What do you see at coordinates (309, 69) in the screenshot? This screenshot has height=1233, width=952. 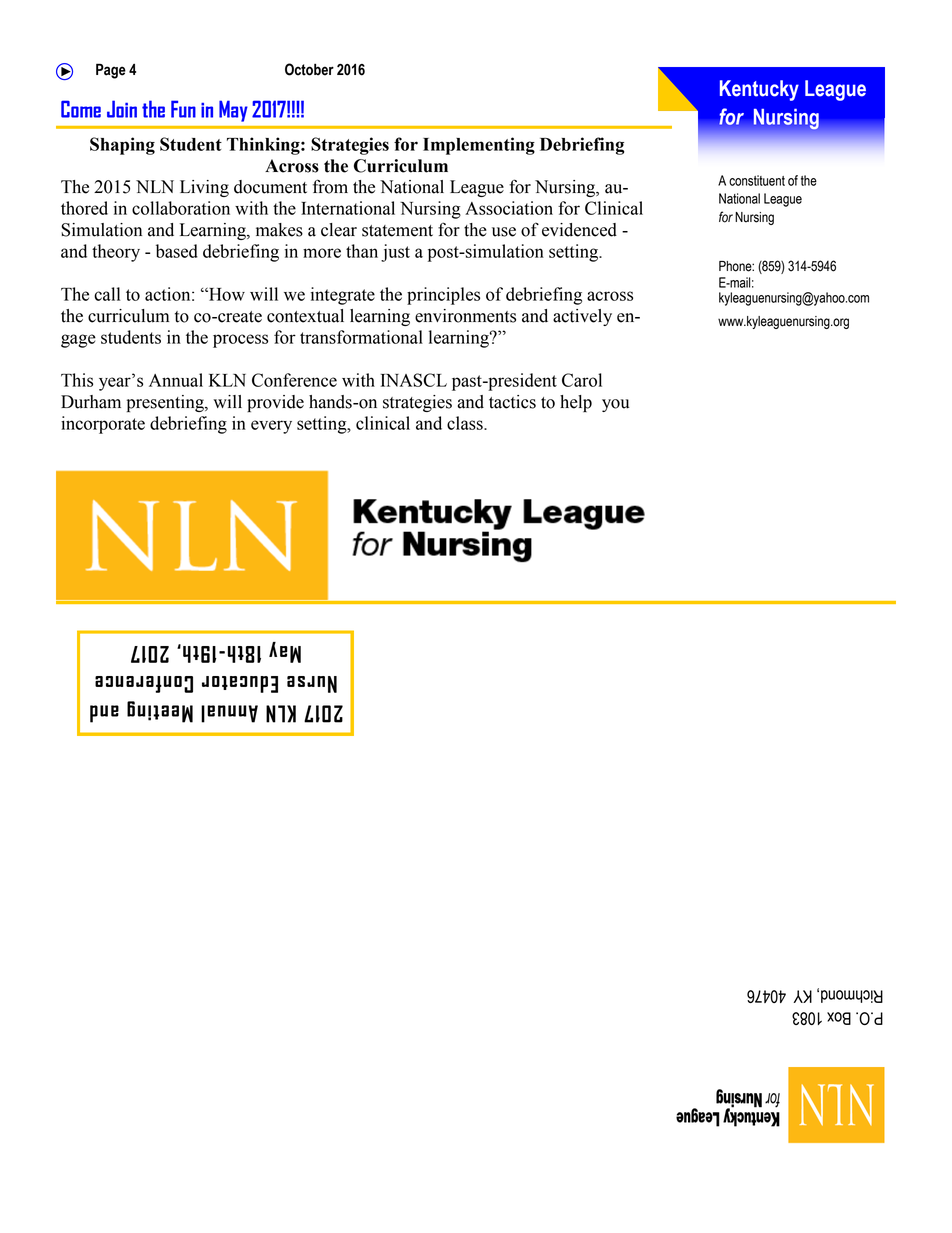 I see `October` at bounding box center [309, 69].
